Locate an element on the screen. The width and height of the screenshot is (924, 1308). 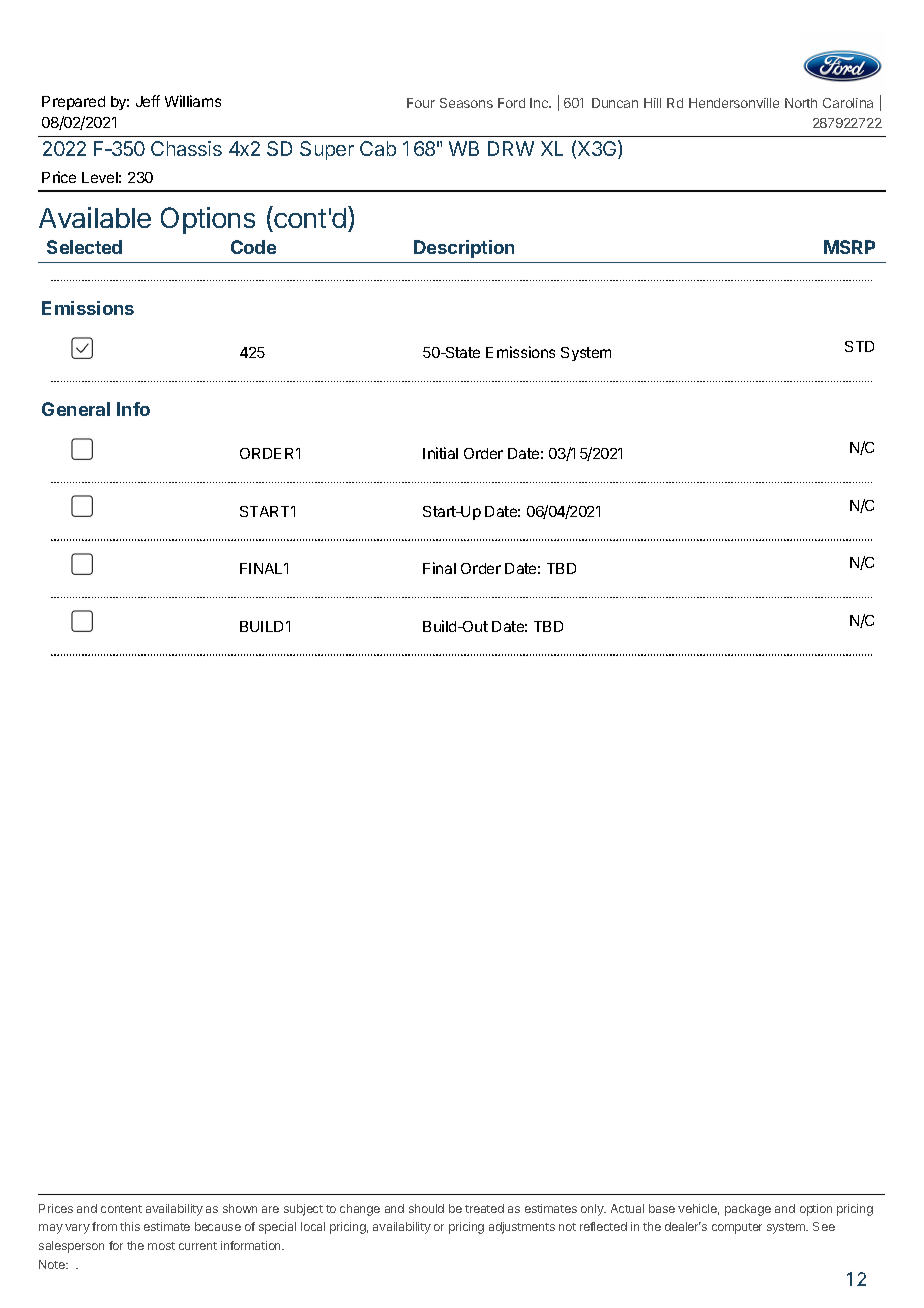
vehicle is located at coordinates (698, 1209).
